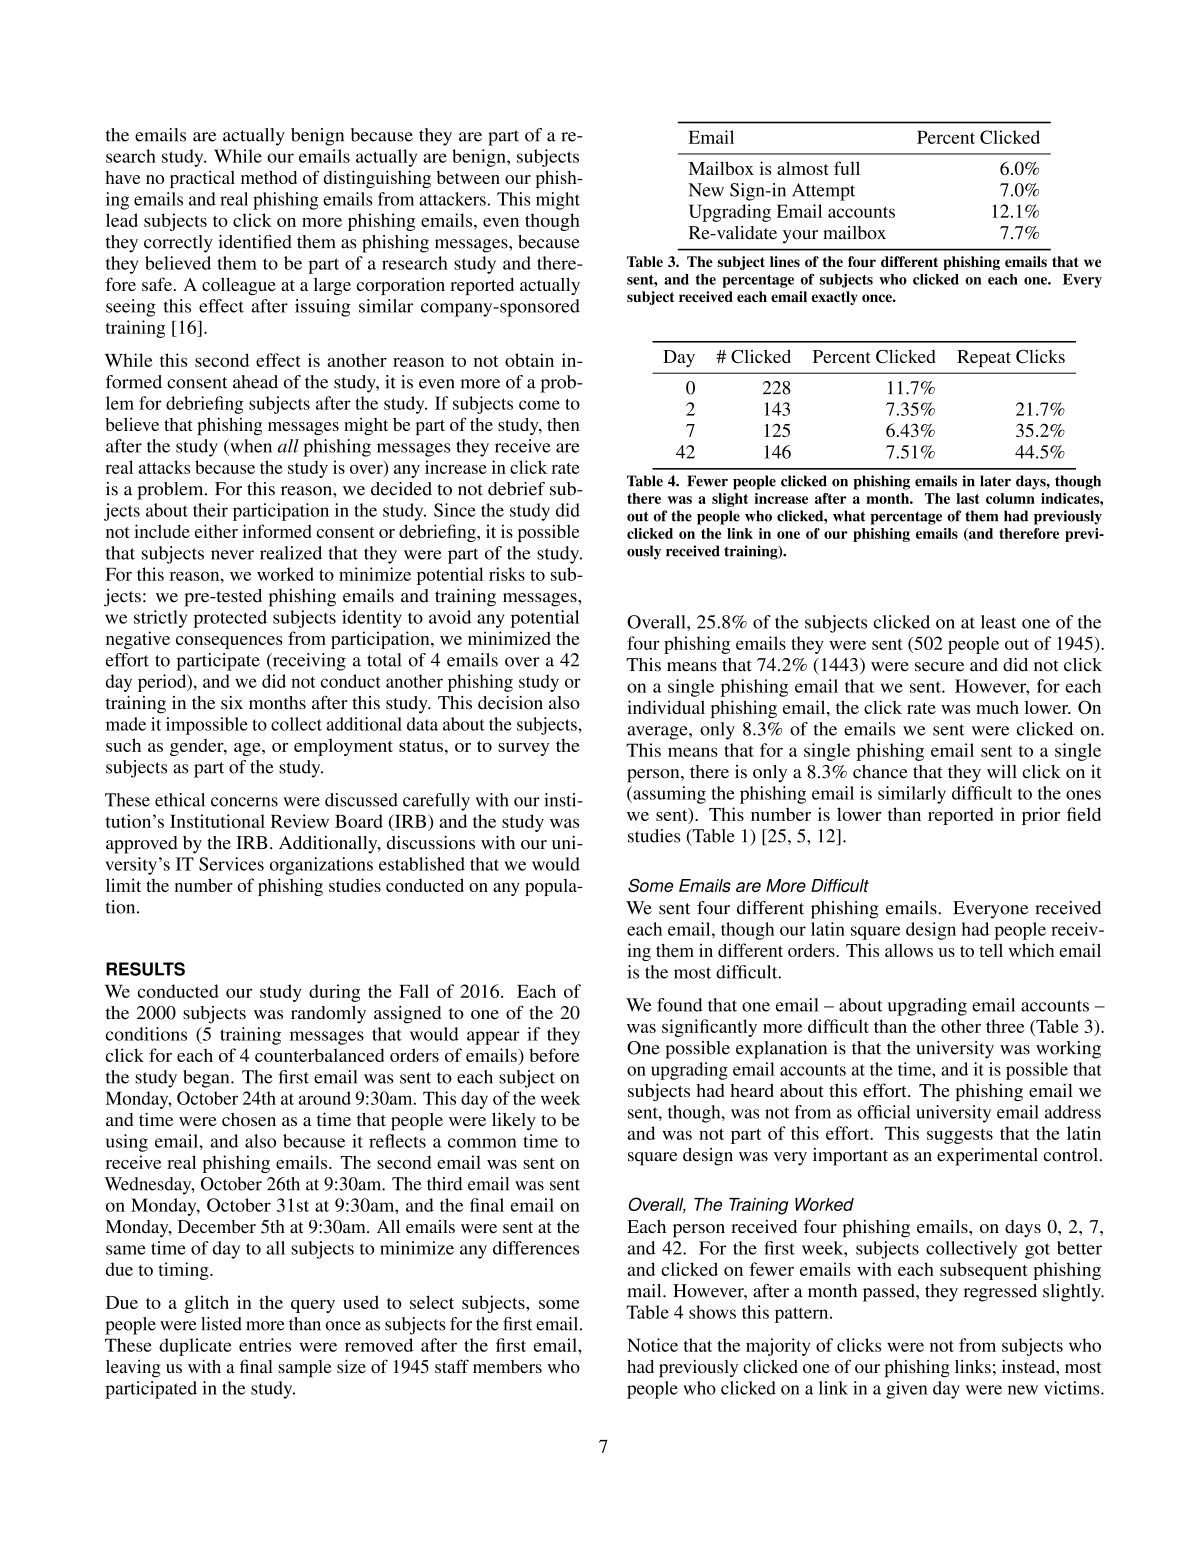 This screenshot has height=1546, width=1195. Describe the element at coordinates (255, 242) in the screenshot. I see `identified` at that location.
